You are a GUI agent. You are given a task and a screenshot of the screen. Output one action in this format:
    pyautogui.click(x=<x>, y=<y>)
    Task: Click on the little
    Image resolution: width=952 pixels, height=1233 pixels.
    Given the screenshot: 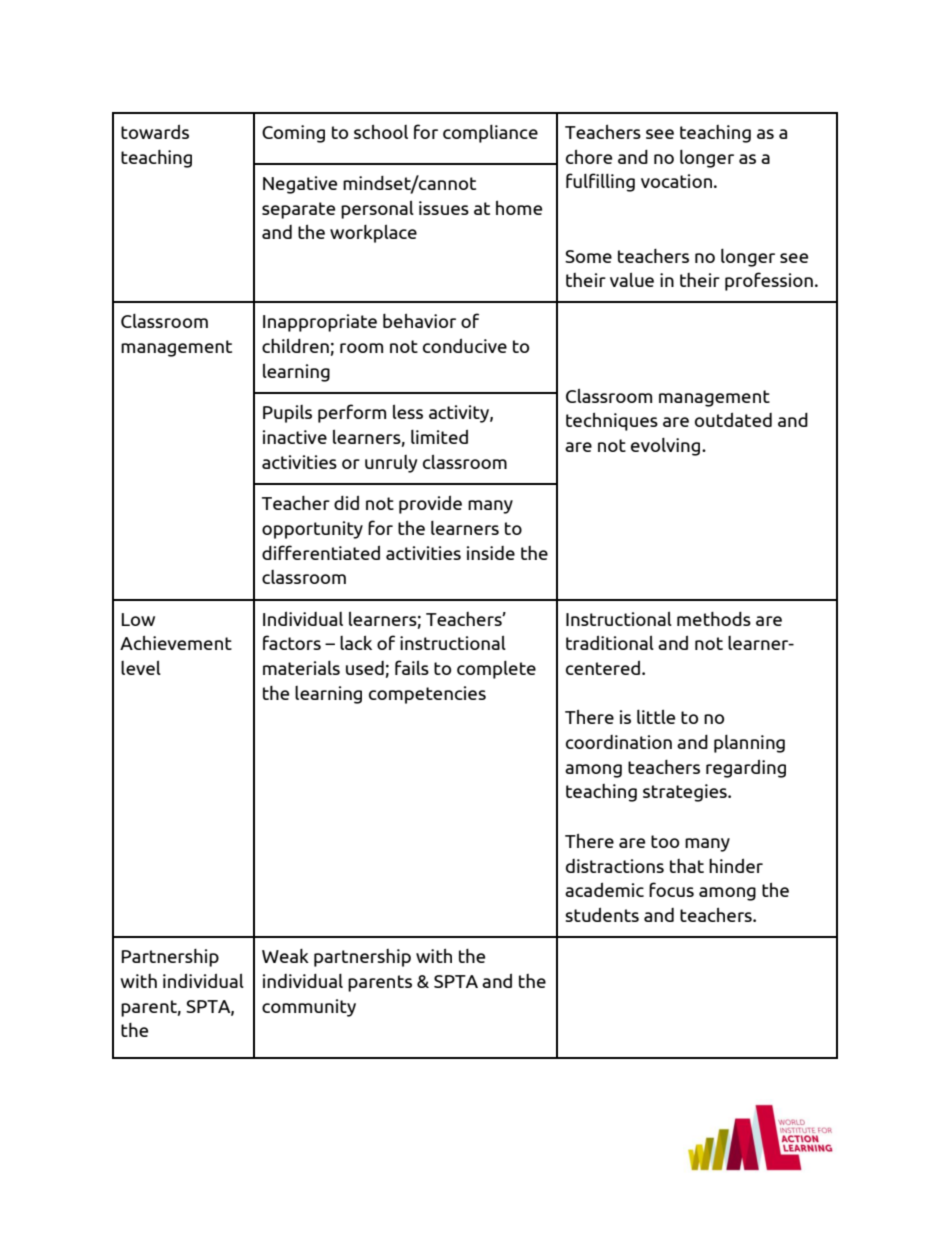 What is the action you would take?
    pyautogui.click(x=656, y=717)
